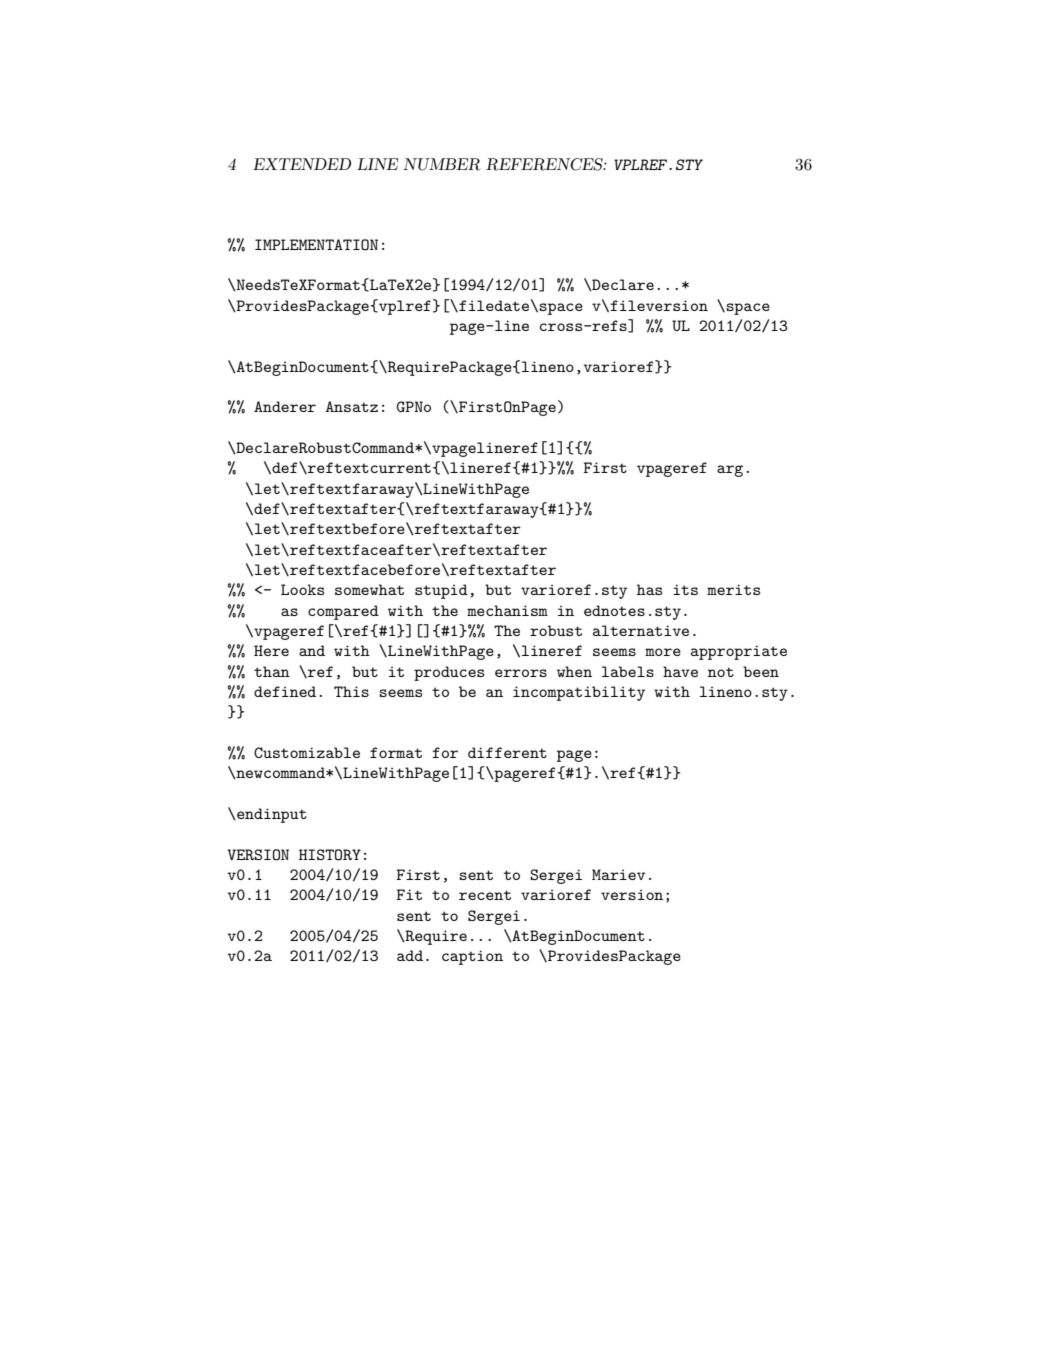  I want to click on NUMBER, so click(442, 164).
